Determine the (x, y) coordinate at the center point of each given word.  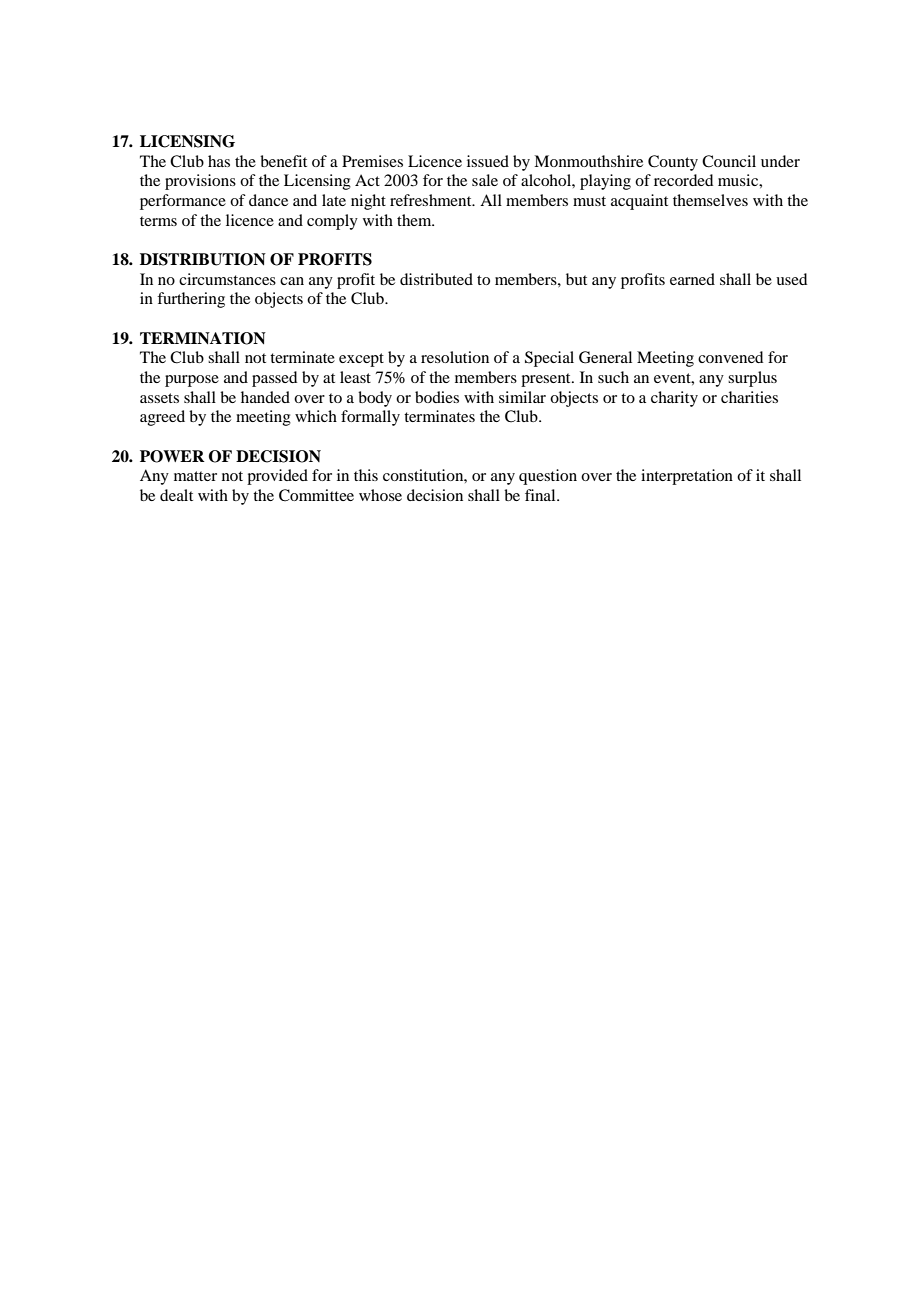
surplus (752, 379)
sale (485, 180)
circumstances (227, 279)
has (219, 161)
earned (692, 279)
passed (274, 379)
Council (729, 161)
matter (195, 476)
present (547, 380)
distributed (436, 279)
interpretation (687, 477)
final (541, 495)
